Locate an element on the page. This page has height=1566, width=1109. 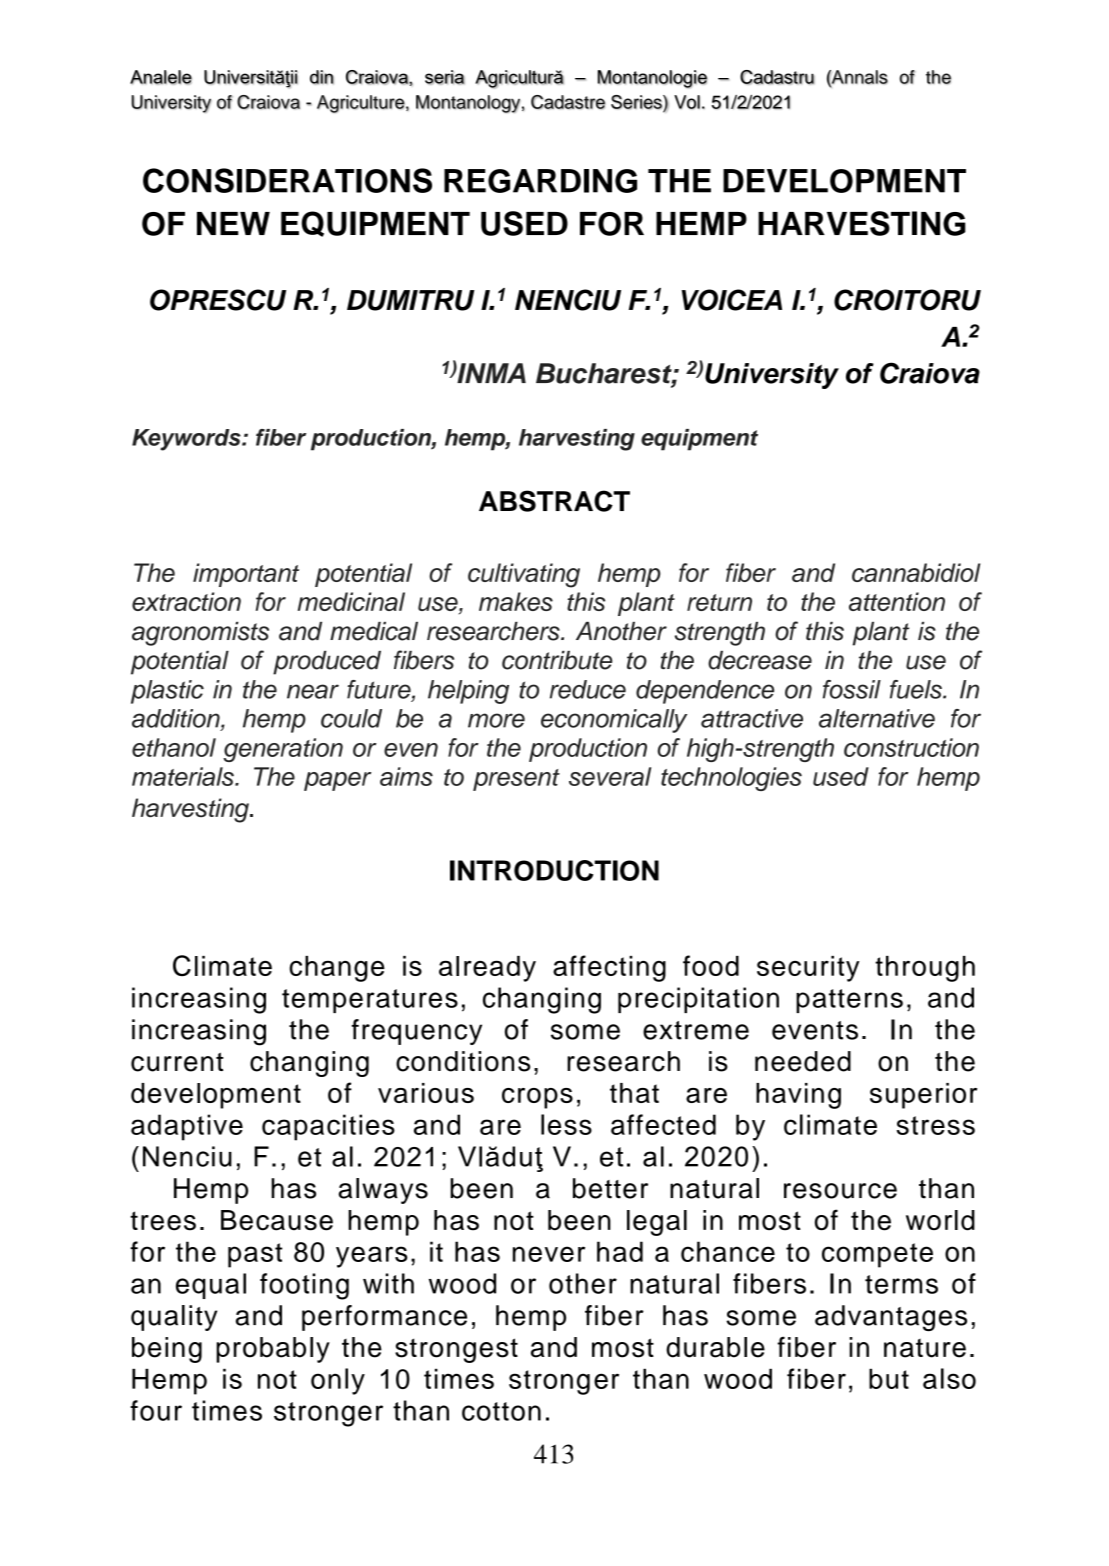
probably is located at coordinates (273, 1350).
